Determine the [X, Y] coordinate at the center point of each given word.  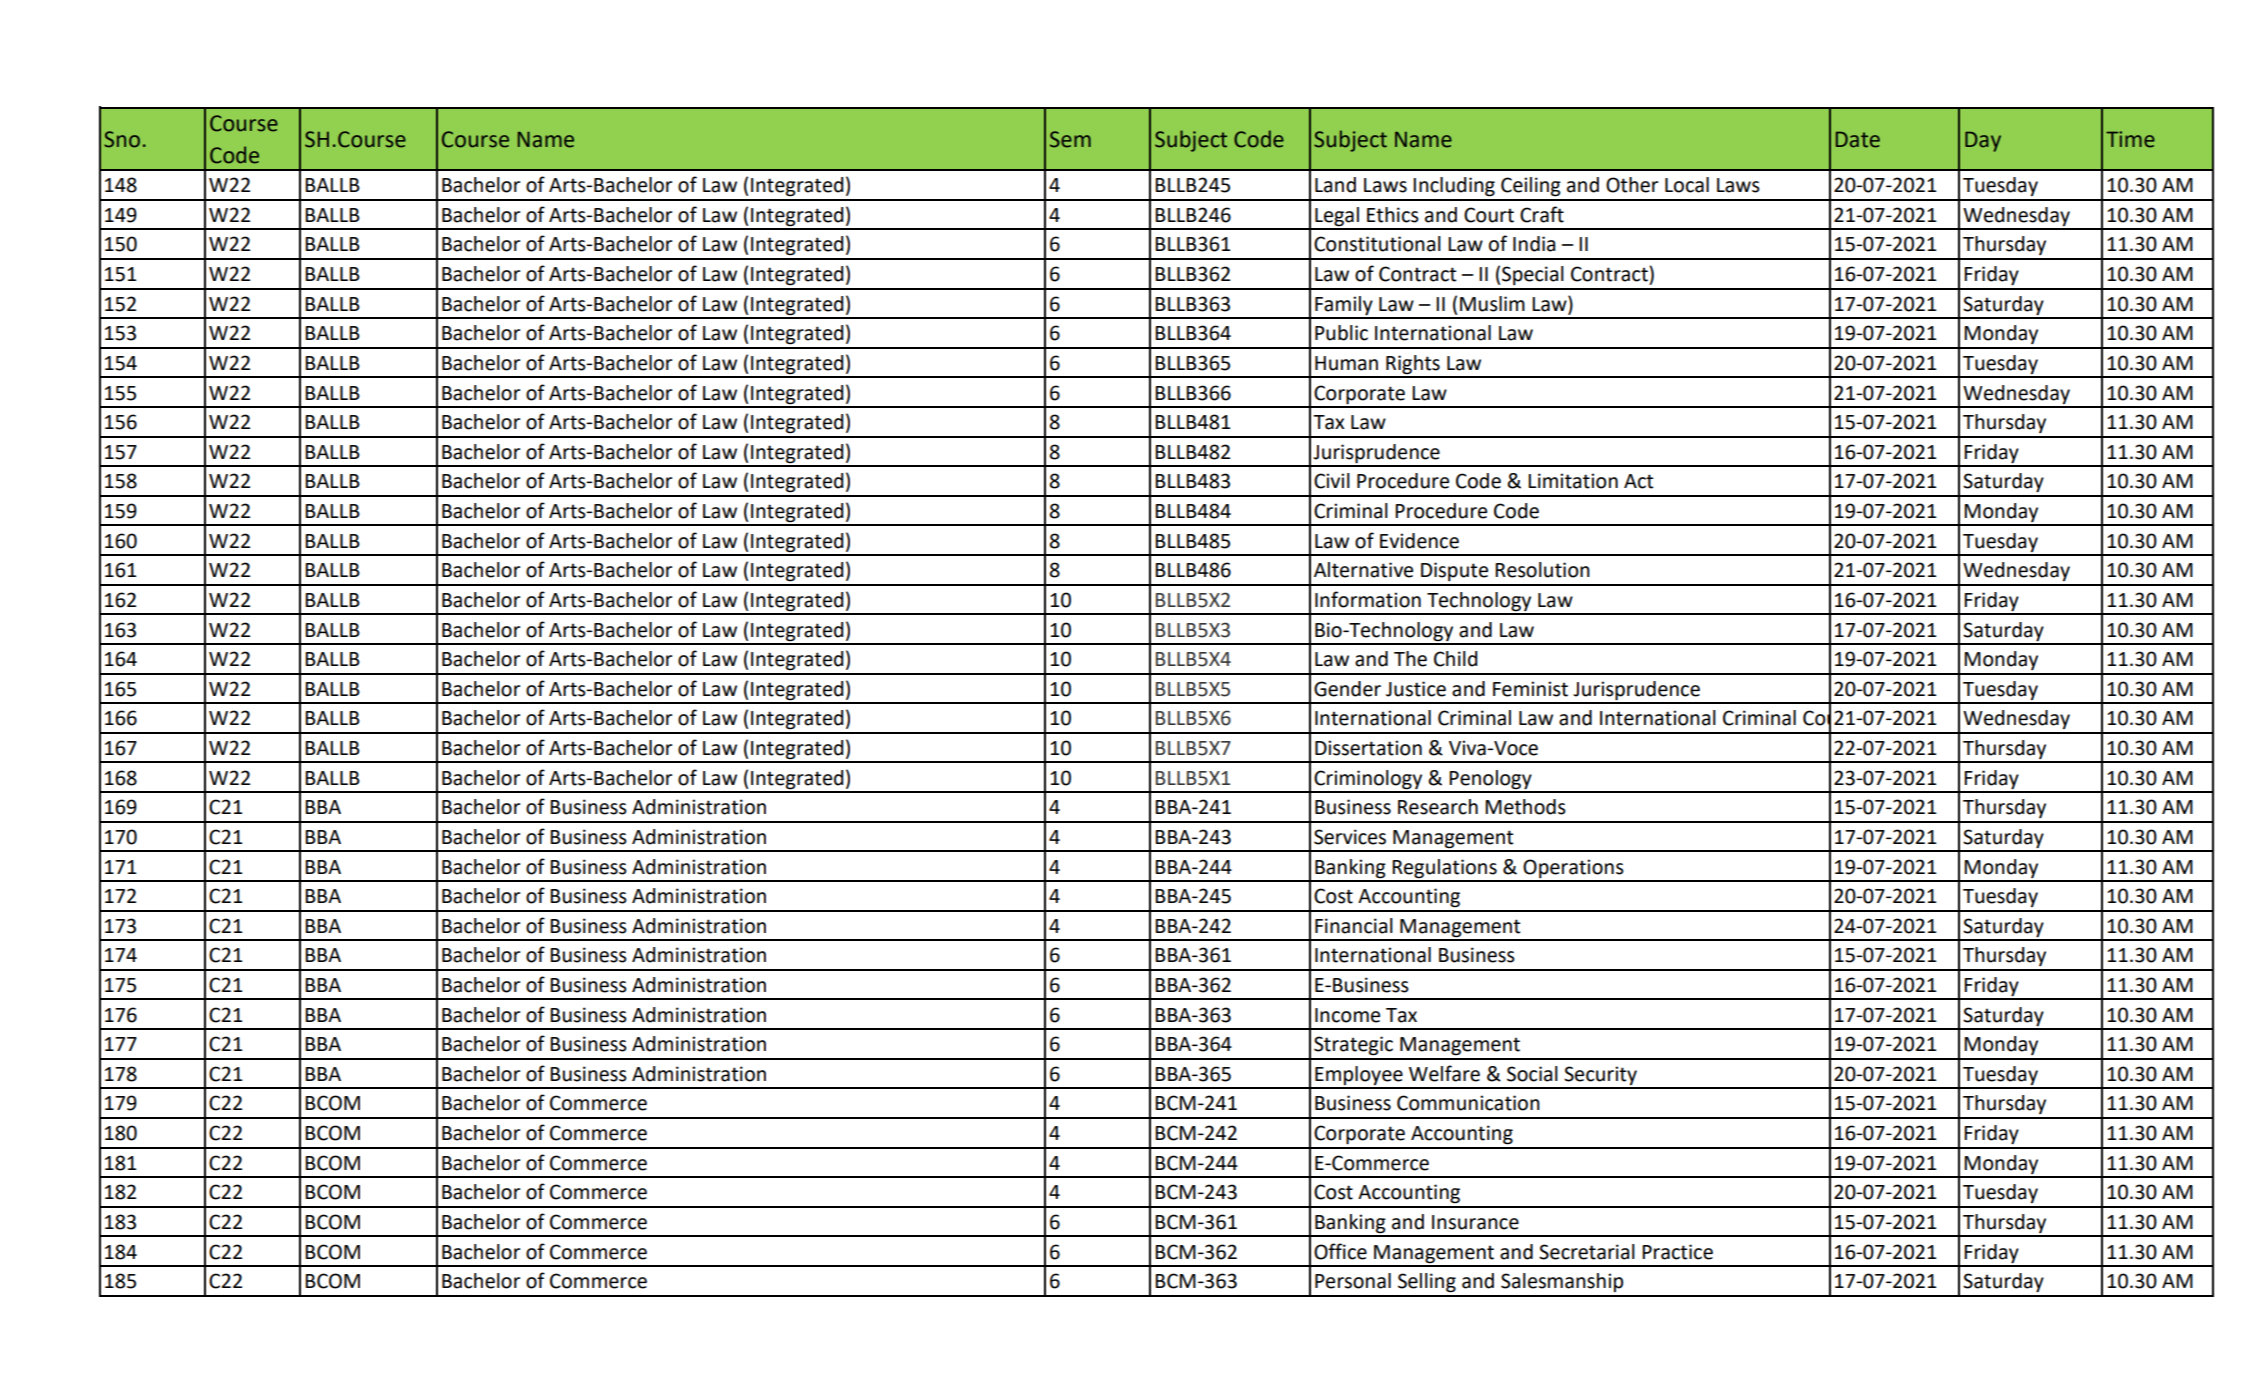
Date [1858, 139]
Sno [122, 139]
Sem [1070, 139]
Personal [1353, 1281]
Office [1340, 1251]
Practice [1677, 1252]
